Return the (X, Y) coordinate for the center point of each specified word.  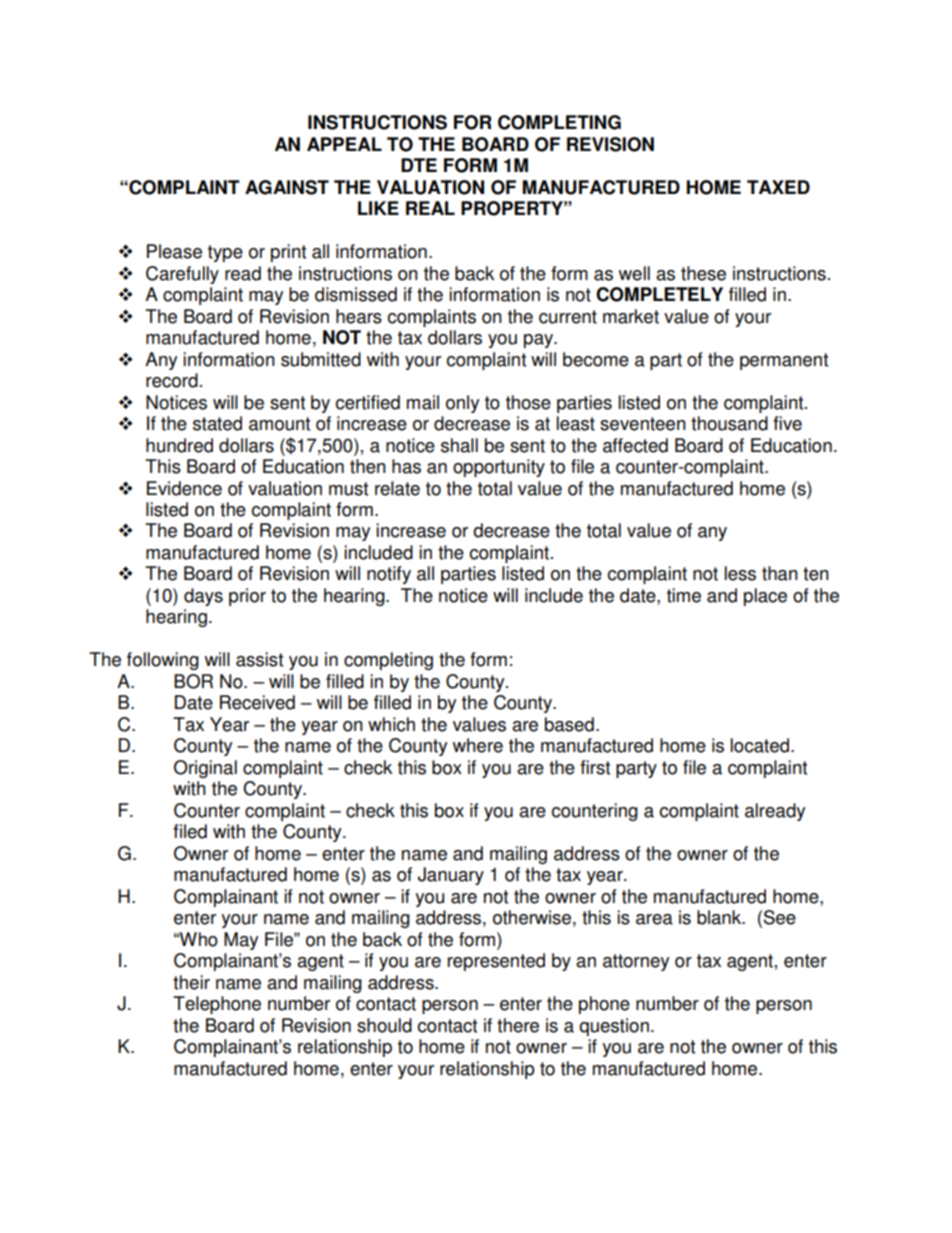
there (518, 1025)
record (172, 380)
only (462, 404)
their (191, 982)
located (760, 745)
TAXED (778, 187)
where (478, 745)
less (740, 573)
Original (205, 769)
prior (247, 597)
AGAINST (287, 187)
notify (389, 575)
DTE (419, 165)
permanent (784, 361)
